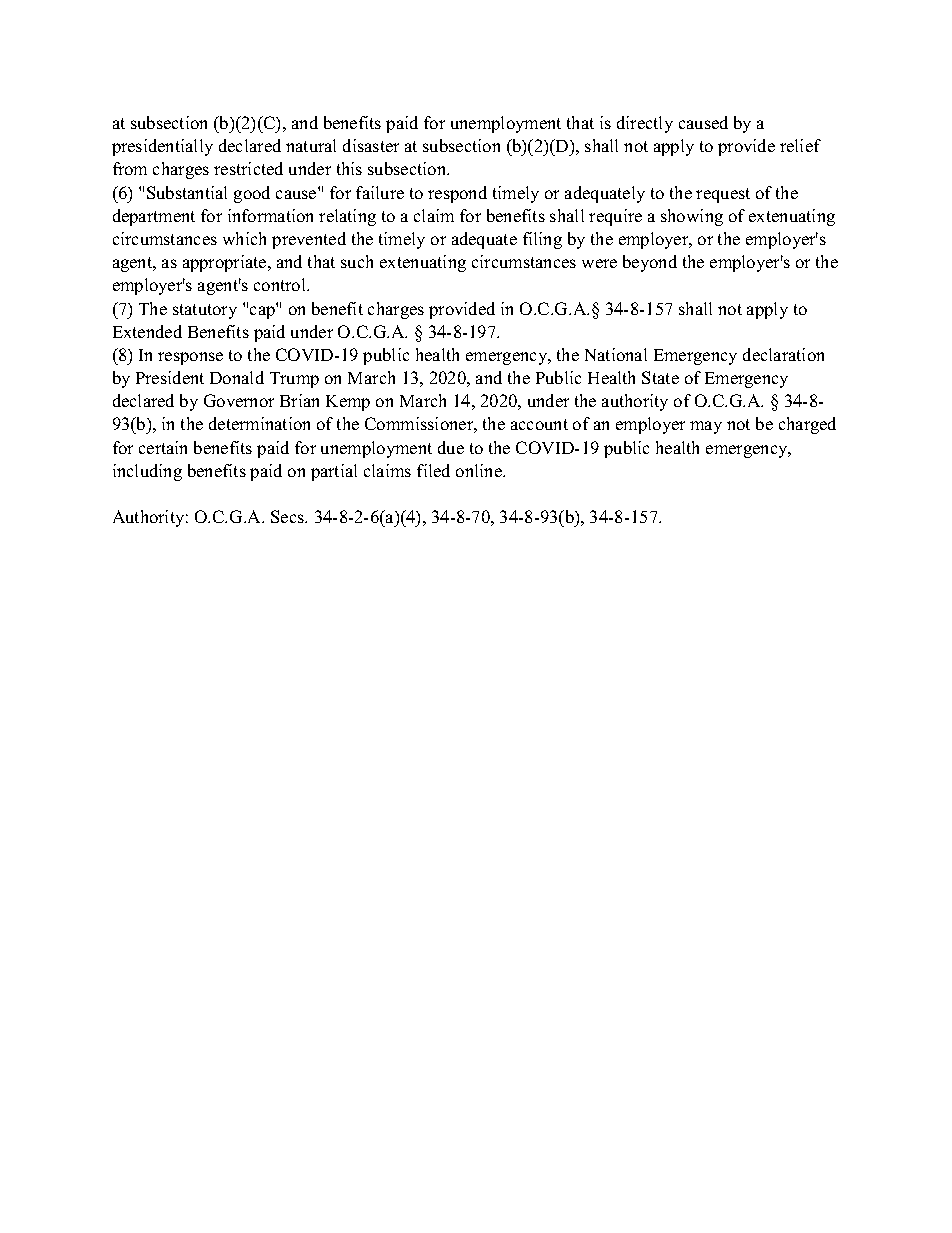  What do you see at coordinates (371, 145) in the screenshot?
I see `disaster` at bounding box center [371, 145].
